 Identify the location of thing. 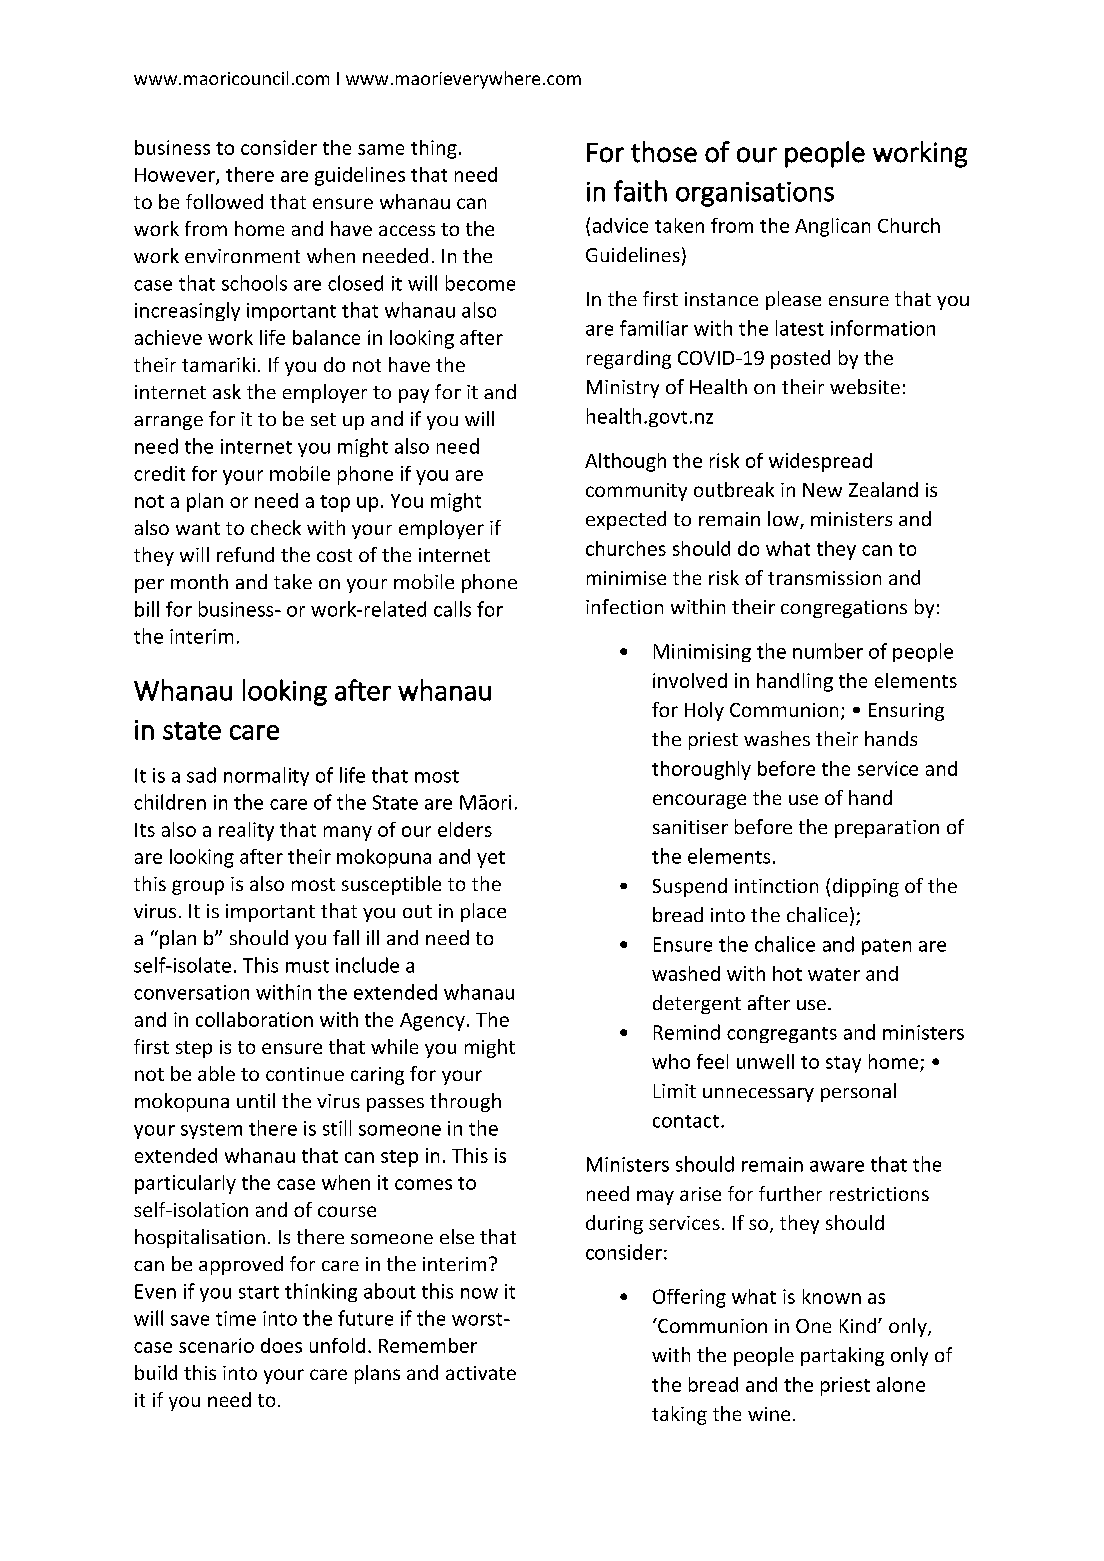
(434, 149).
